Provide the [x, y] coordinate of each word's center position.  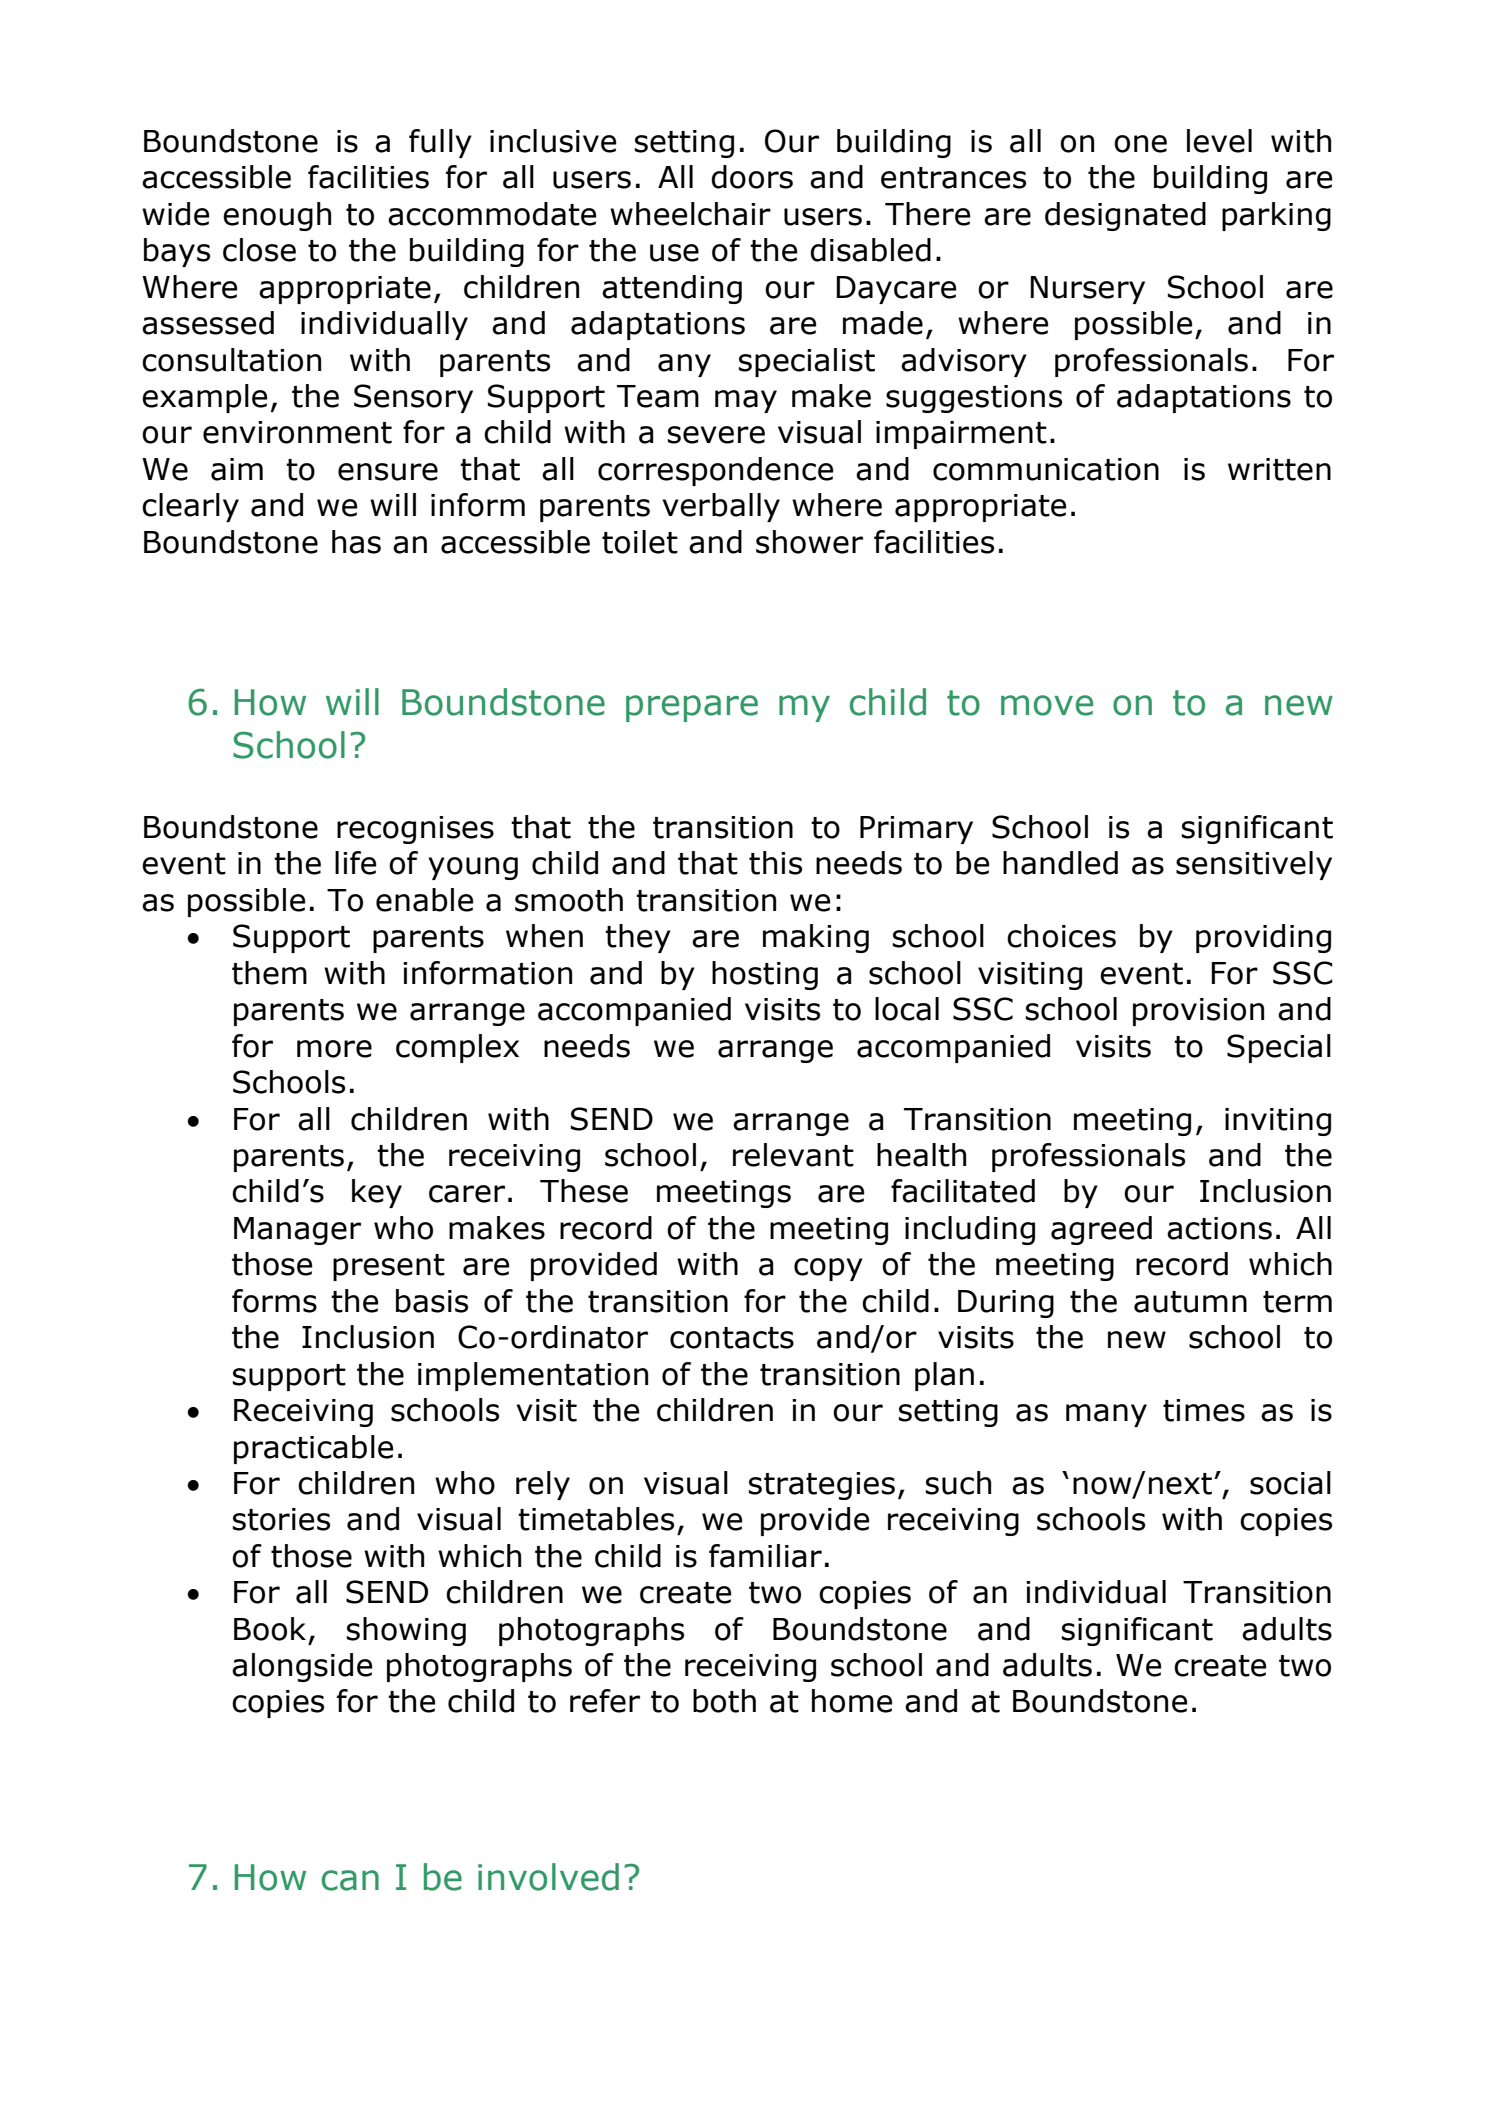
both [724, 1701]
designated [1125, 216]
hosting [765, 975]
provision [1198, 1012]
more [334, 1049]
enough [277, 216]
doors [752, 177]
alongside [302, 1667]
